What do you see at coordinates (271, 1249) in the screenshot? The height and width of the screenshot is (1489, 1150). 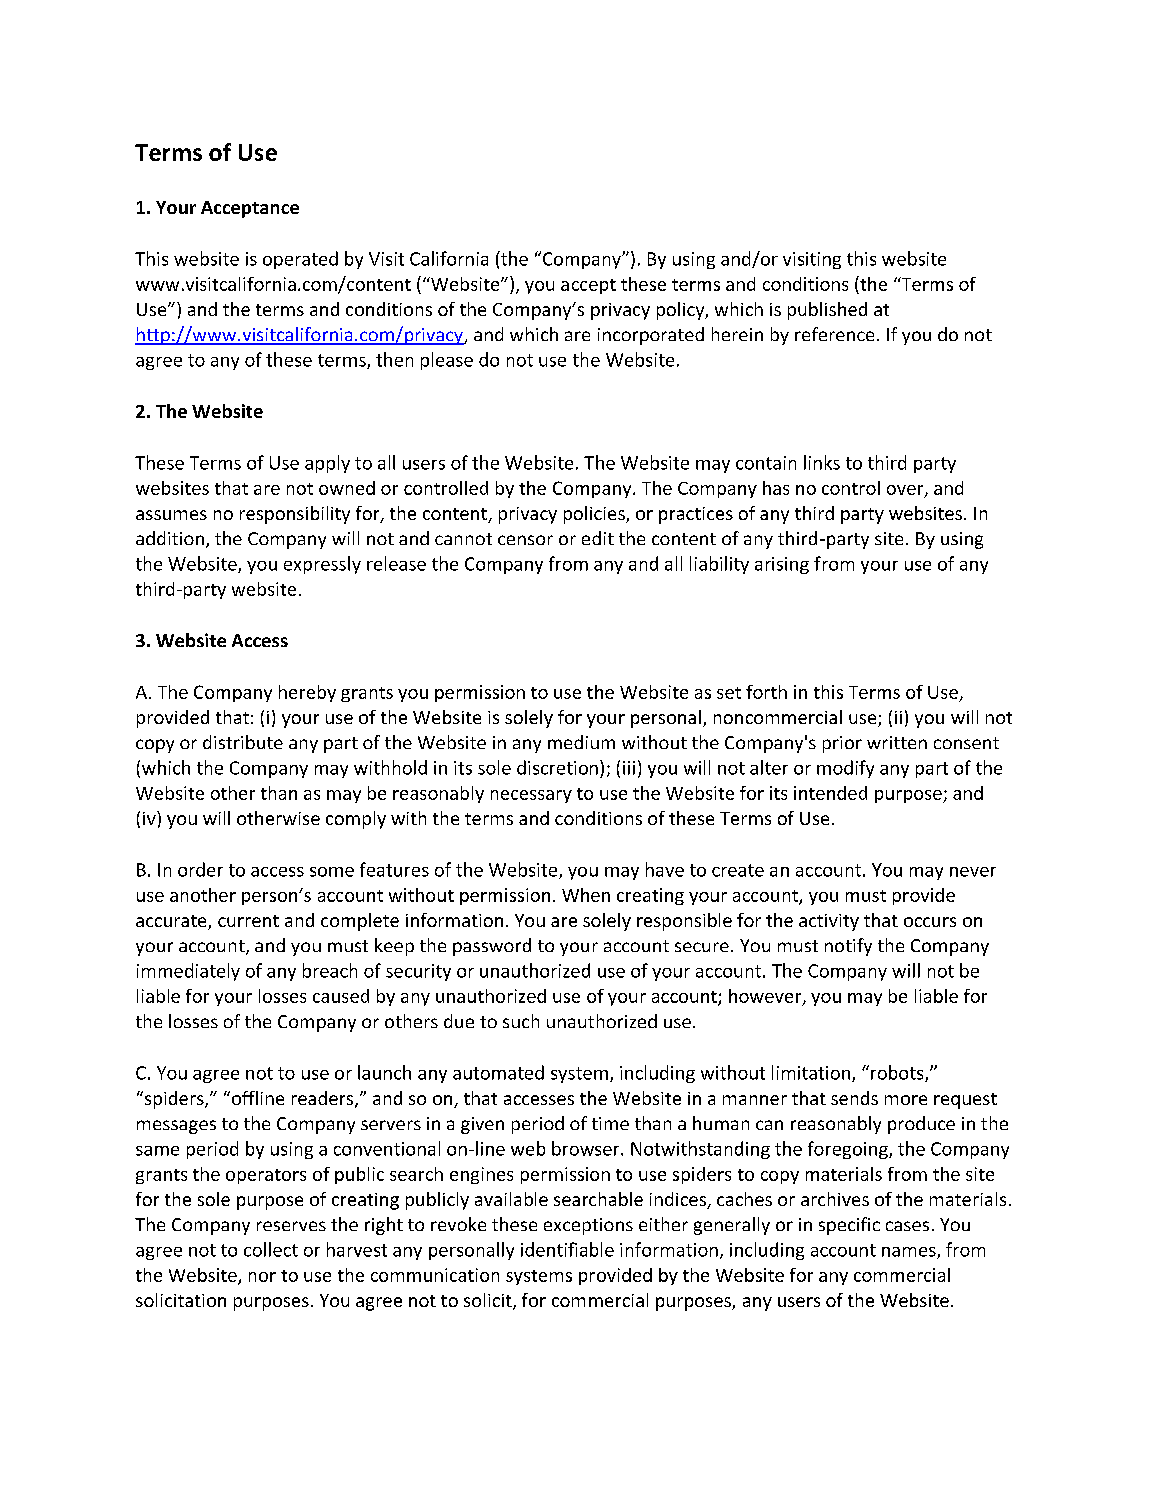 I see `collect` at bounding box center [271, 1249].
